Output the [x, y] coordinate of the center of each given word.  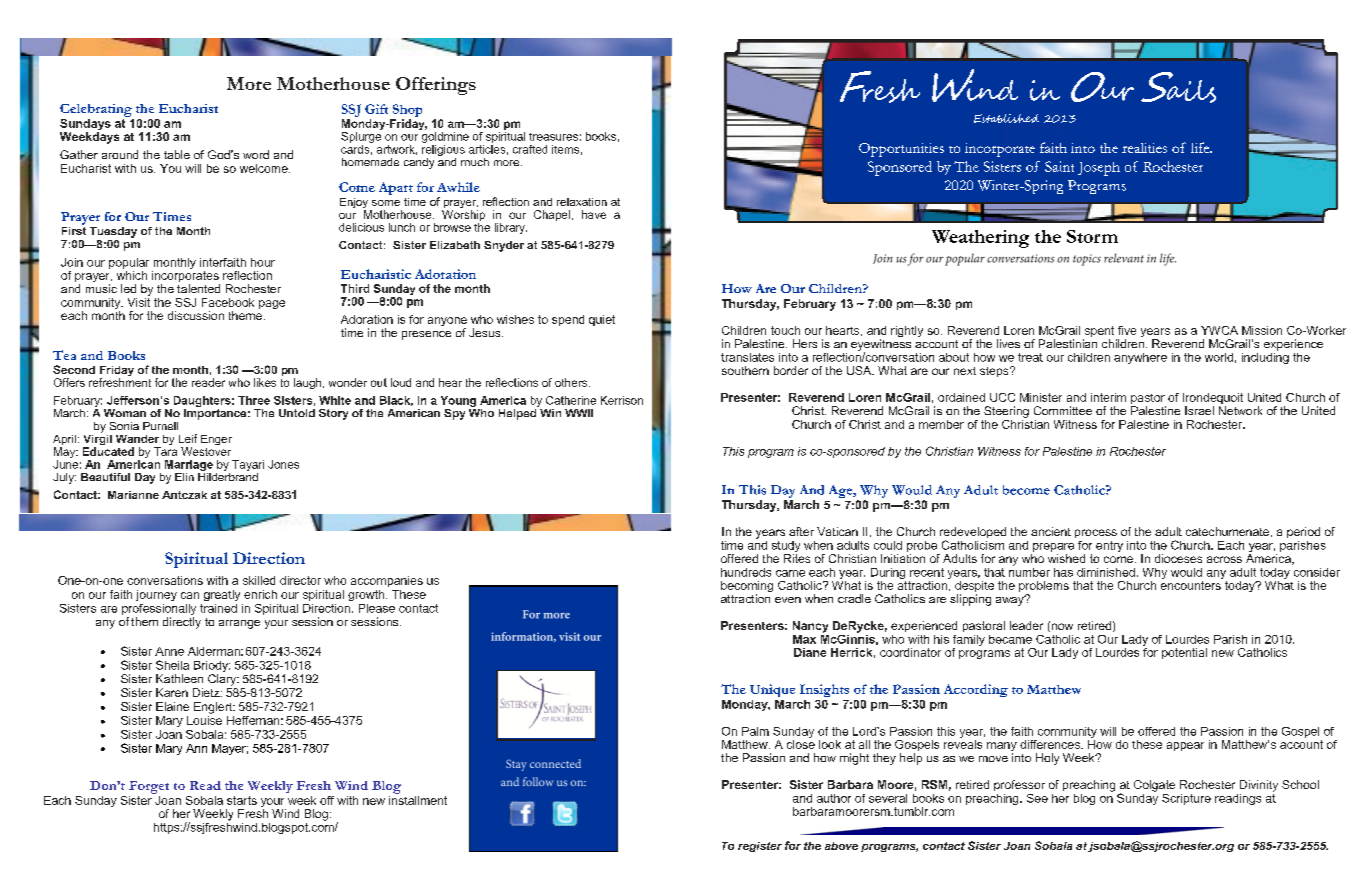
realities [1144, 148]
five [1127, 330]
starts [242, 800]
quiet [602, 320]
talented [198, 288]
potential [1184, 653]
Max [804, 639]
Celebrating [96, 110]
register [760, 847]
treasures [553, 137]
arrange [239, 624]
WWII [579, 413]
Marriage [189, 467]
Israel [1199, 410]
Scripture [1186, 799]
